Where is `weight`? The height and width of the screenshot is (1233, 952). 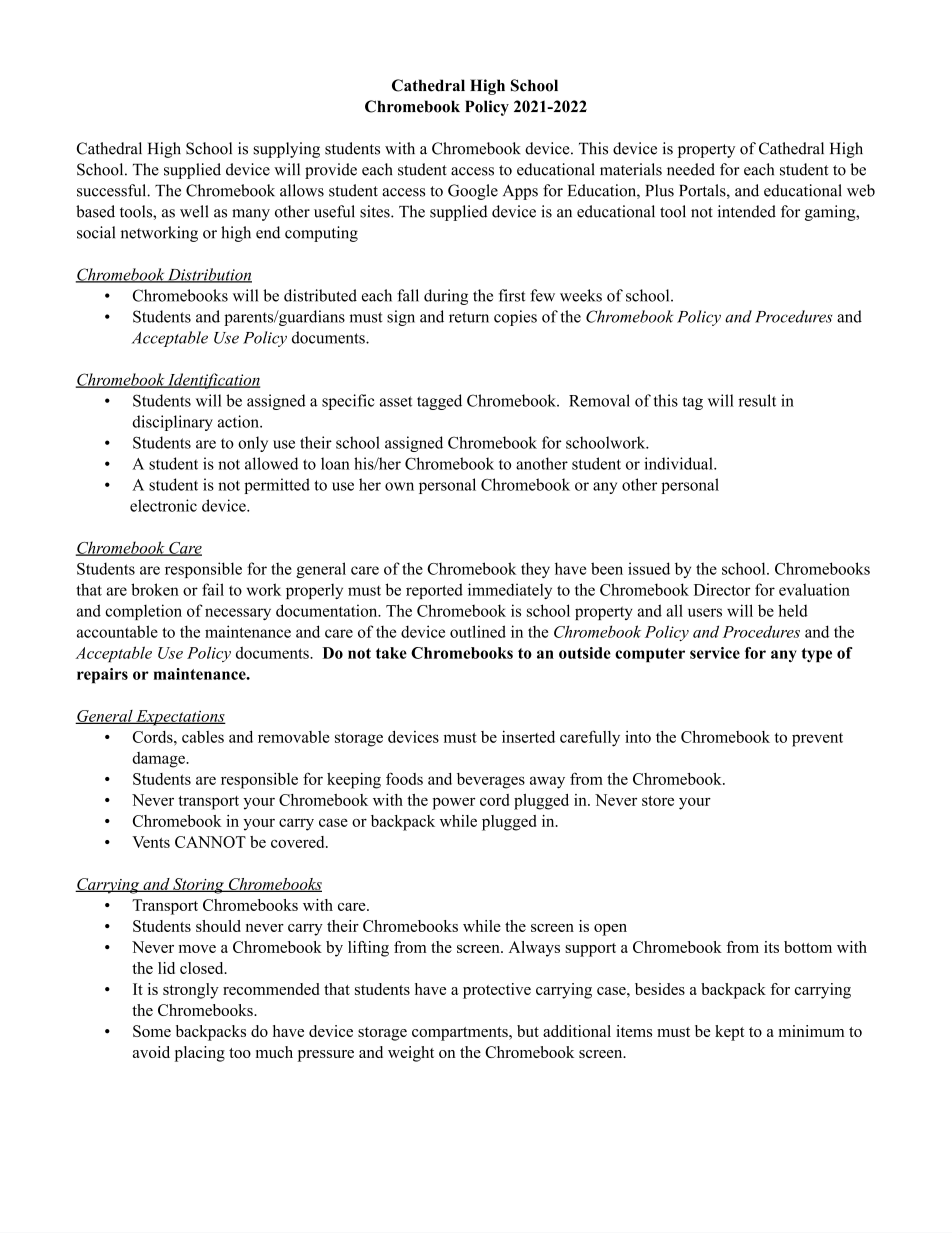
weight is located at coordinates (411, 1054).
